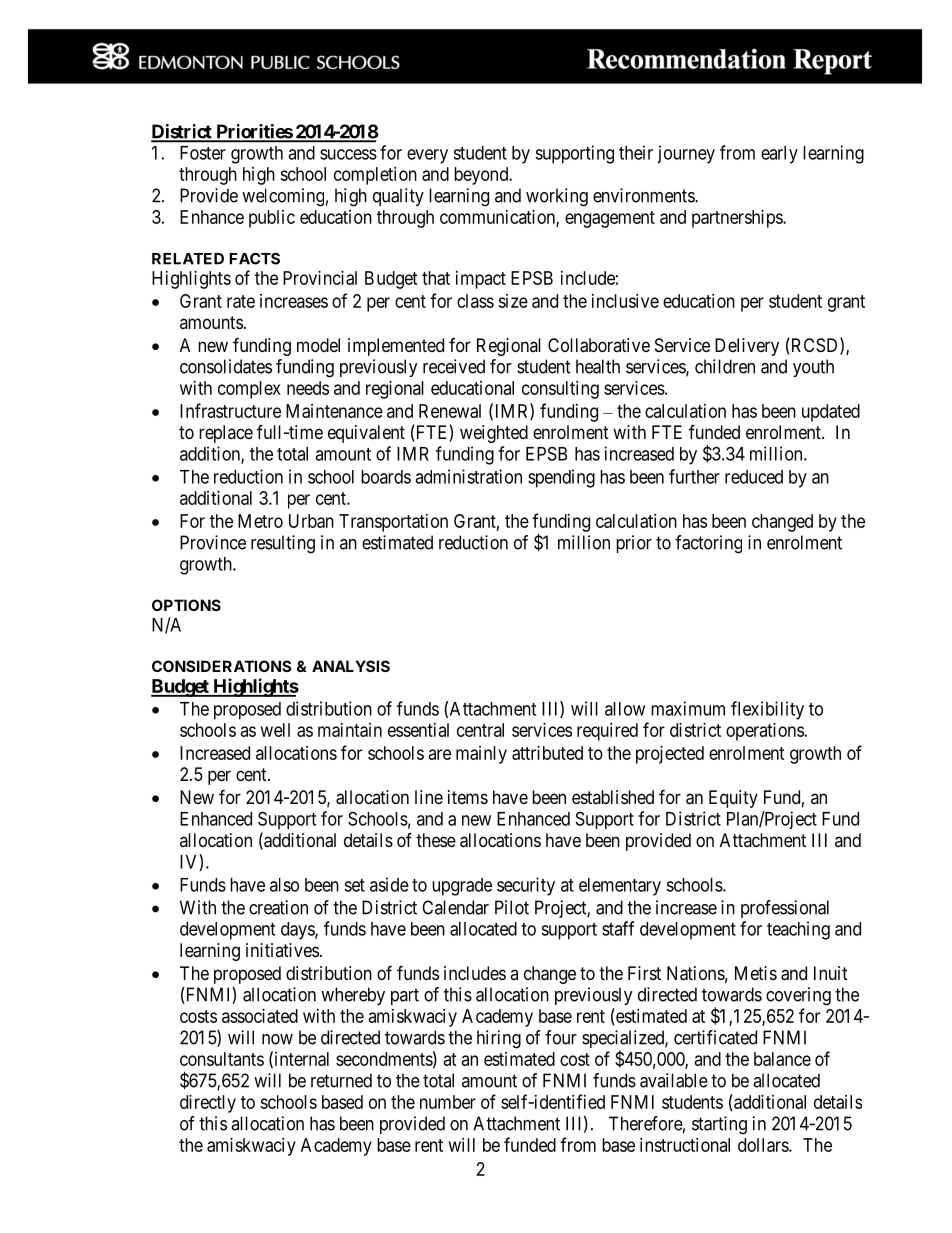 The width and height of the screenshot is (952, 1233). What do you see at coordinates (275, 730) in the screenshot?
I see `well` at bounding box center [275, 730].
